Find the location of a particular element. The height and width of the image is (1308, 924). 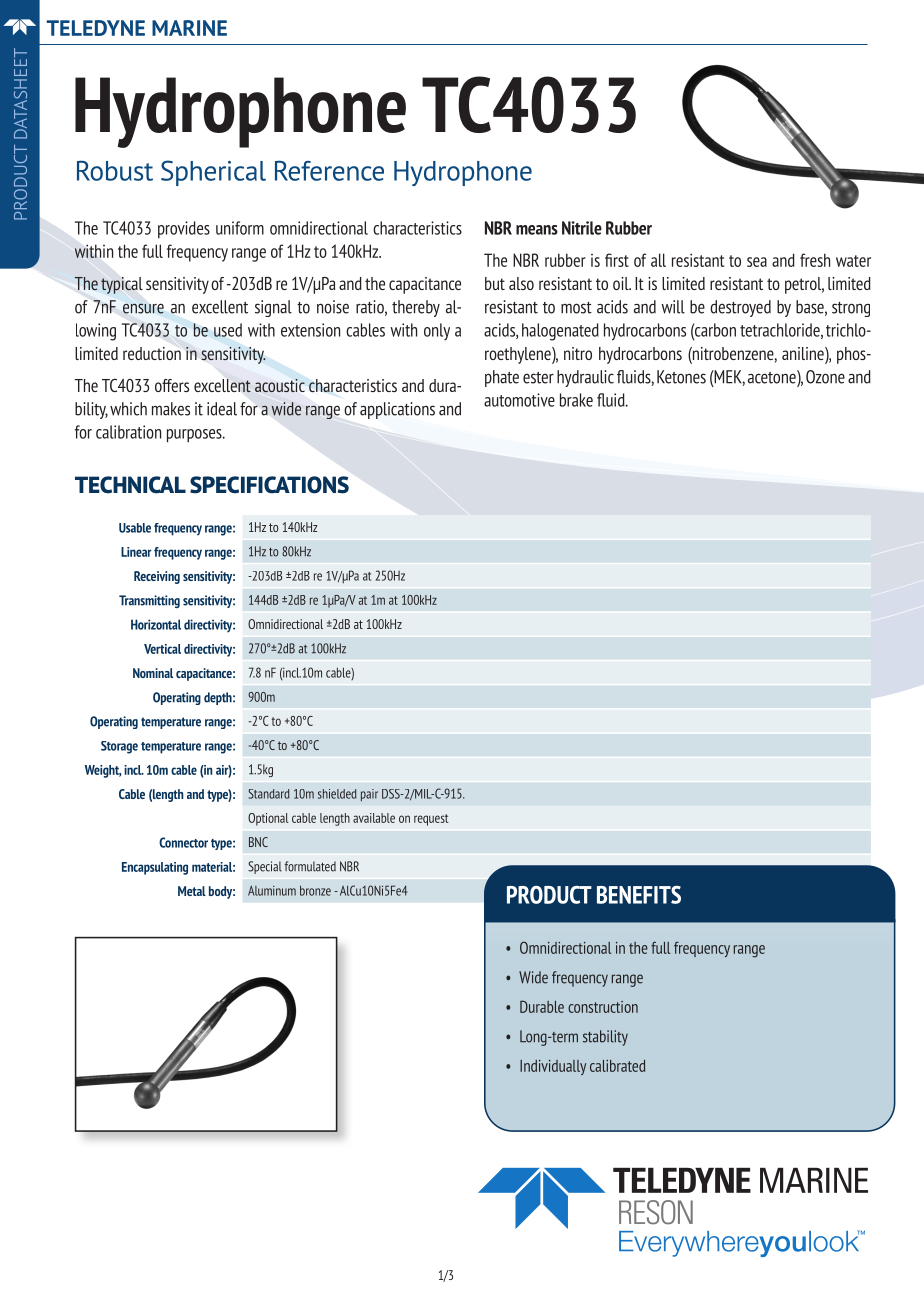

Reference is located at coordinates (329, 170).
